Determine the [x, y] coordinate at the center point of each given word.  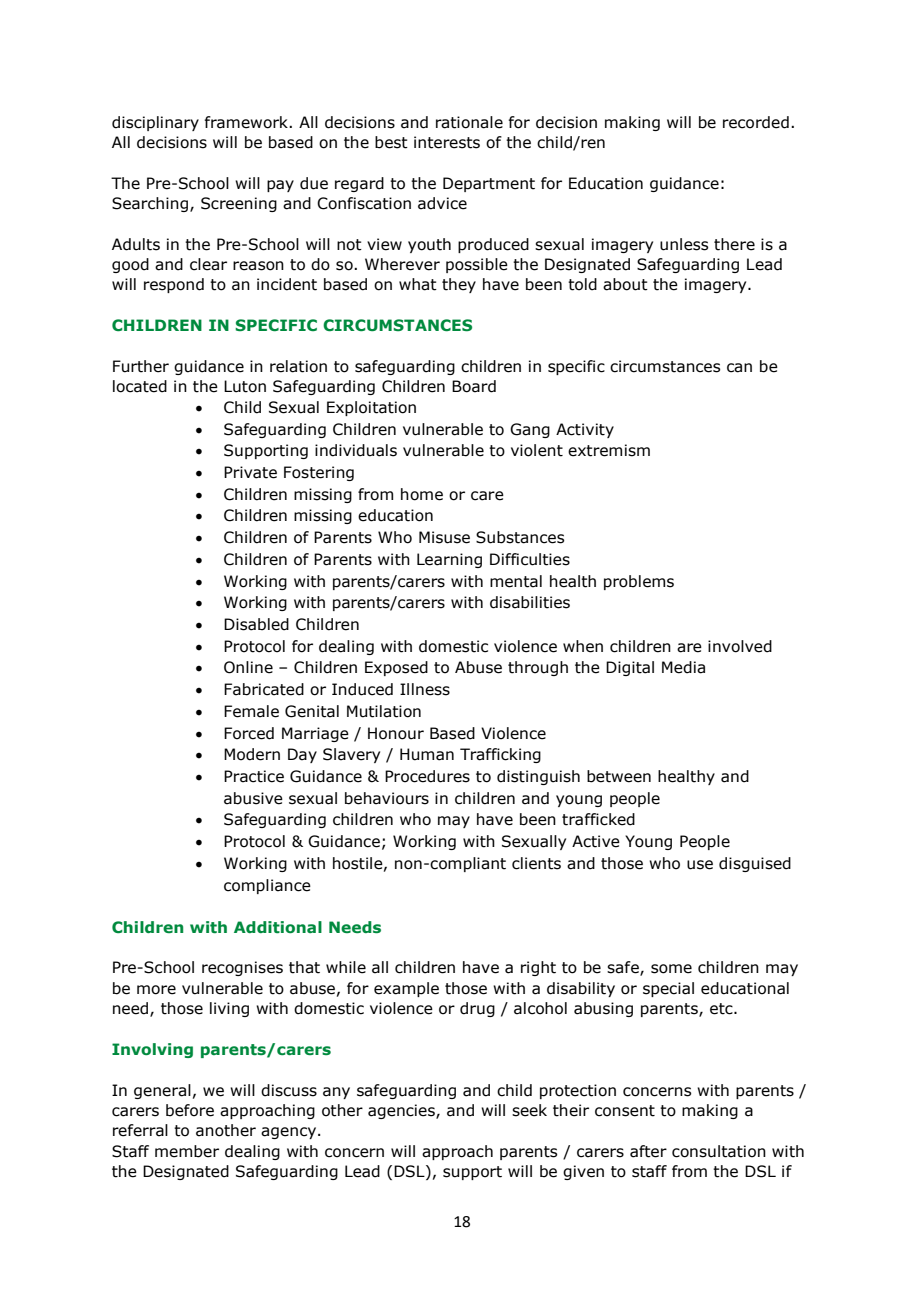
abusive [253, 798]
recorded [756, 122]
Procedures [427, 776]
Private [250, 472]
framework [247, 122]
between [619, 776]
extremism [609, 450]
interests [447, 142]
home [422, 494]
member [187, 1151]
